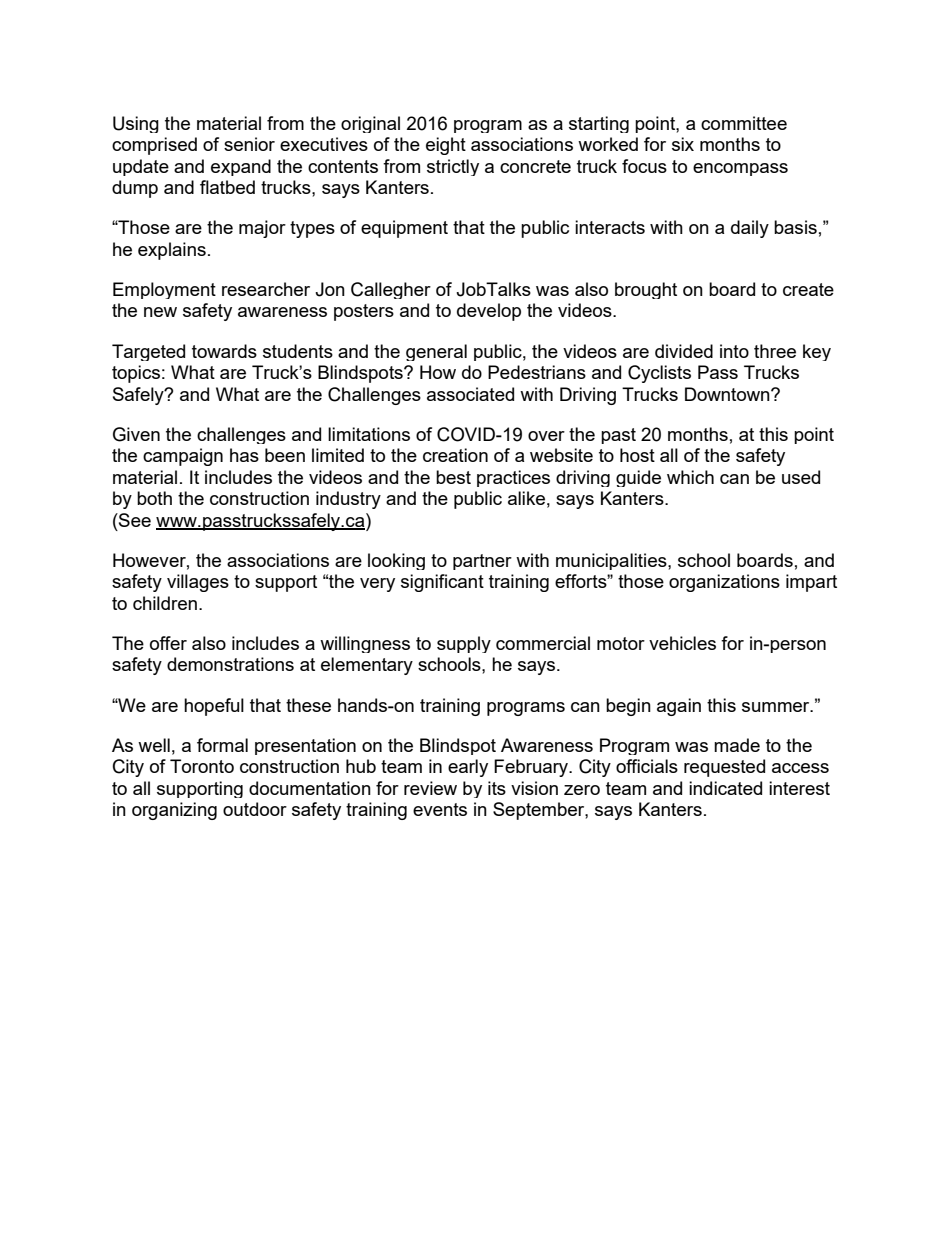  I want to click on senior, so click(249, 144).
